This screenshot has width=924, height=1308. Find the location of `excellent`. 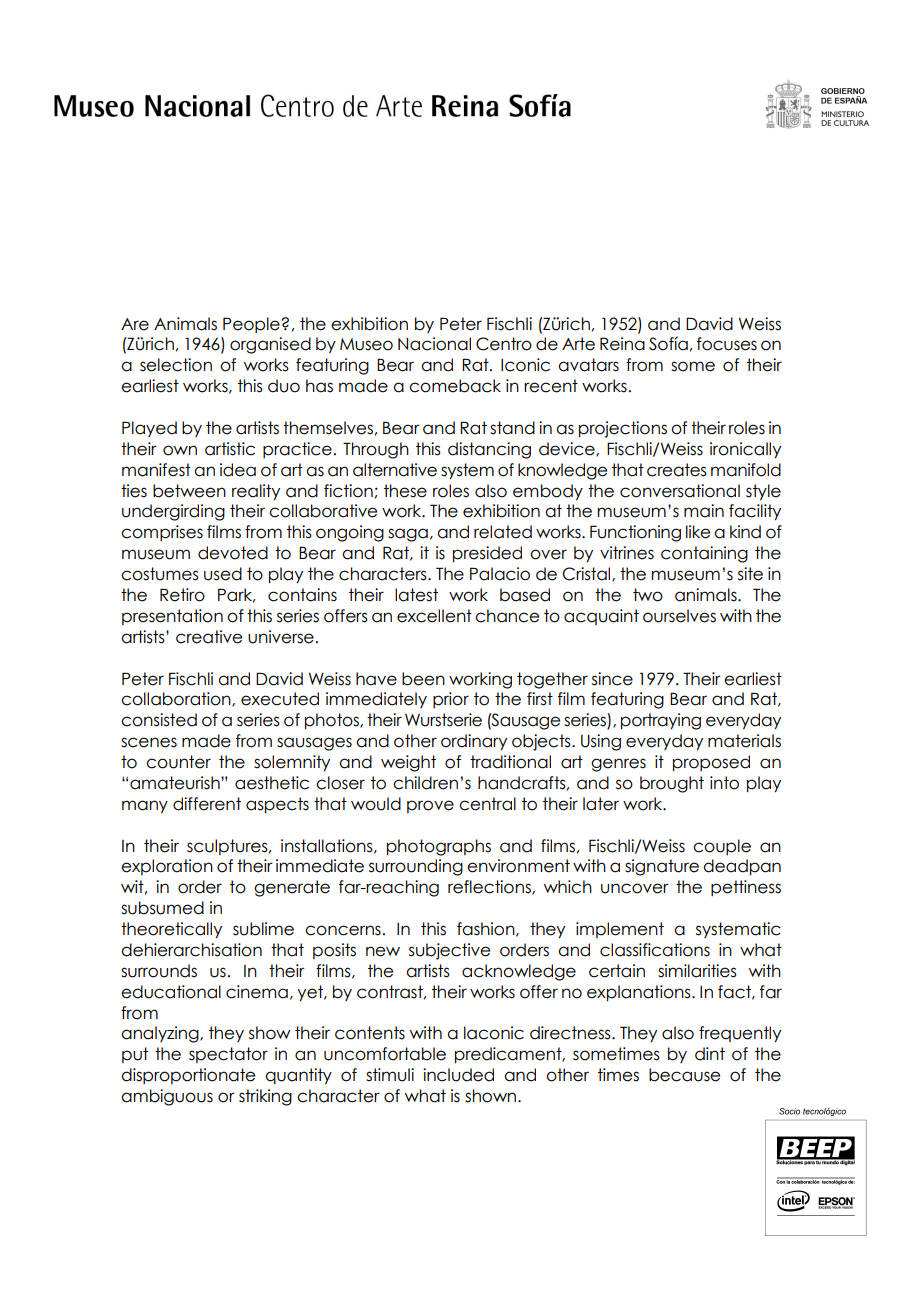

excellent is located at coordinates (434, 616).
